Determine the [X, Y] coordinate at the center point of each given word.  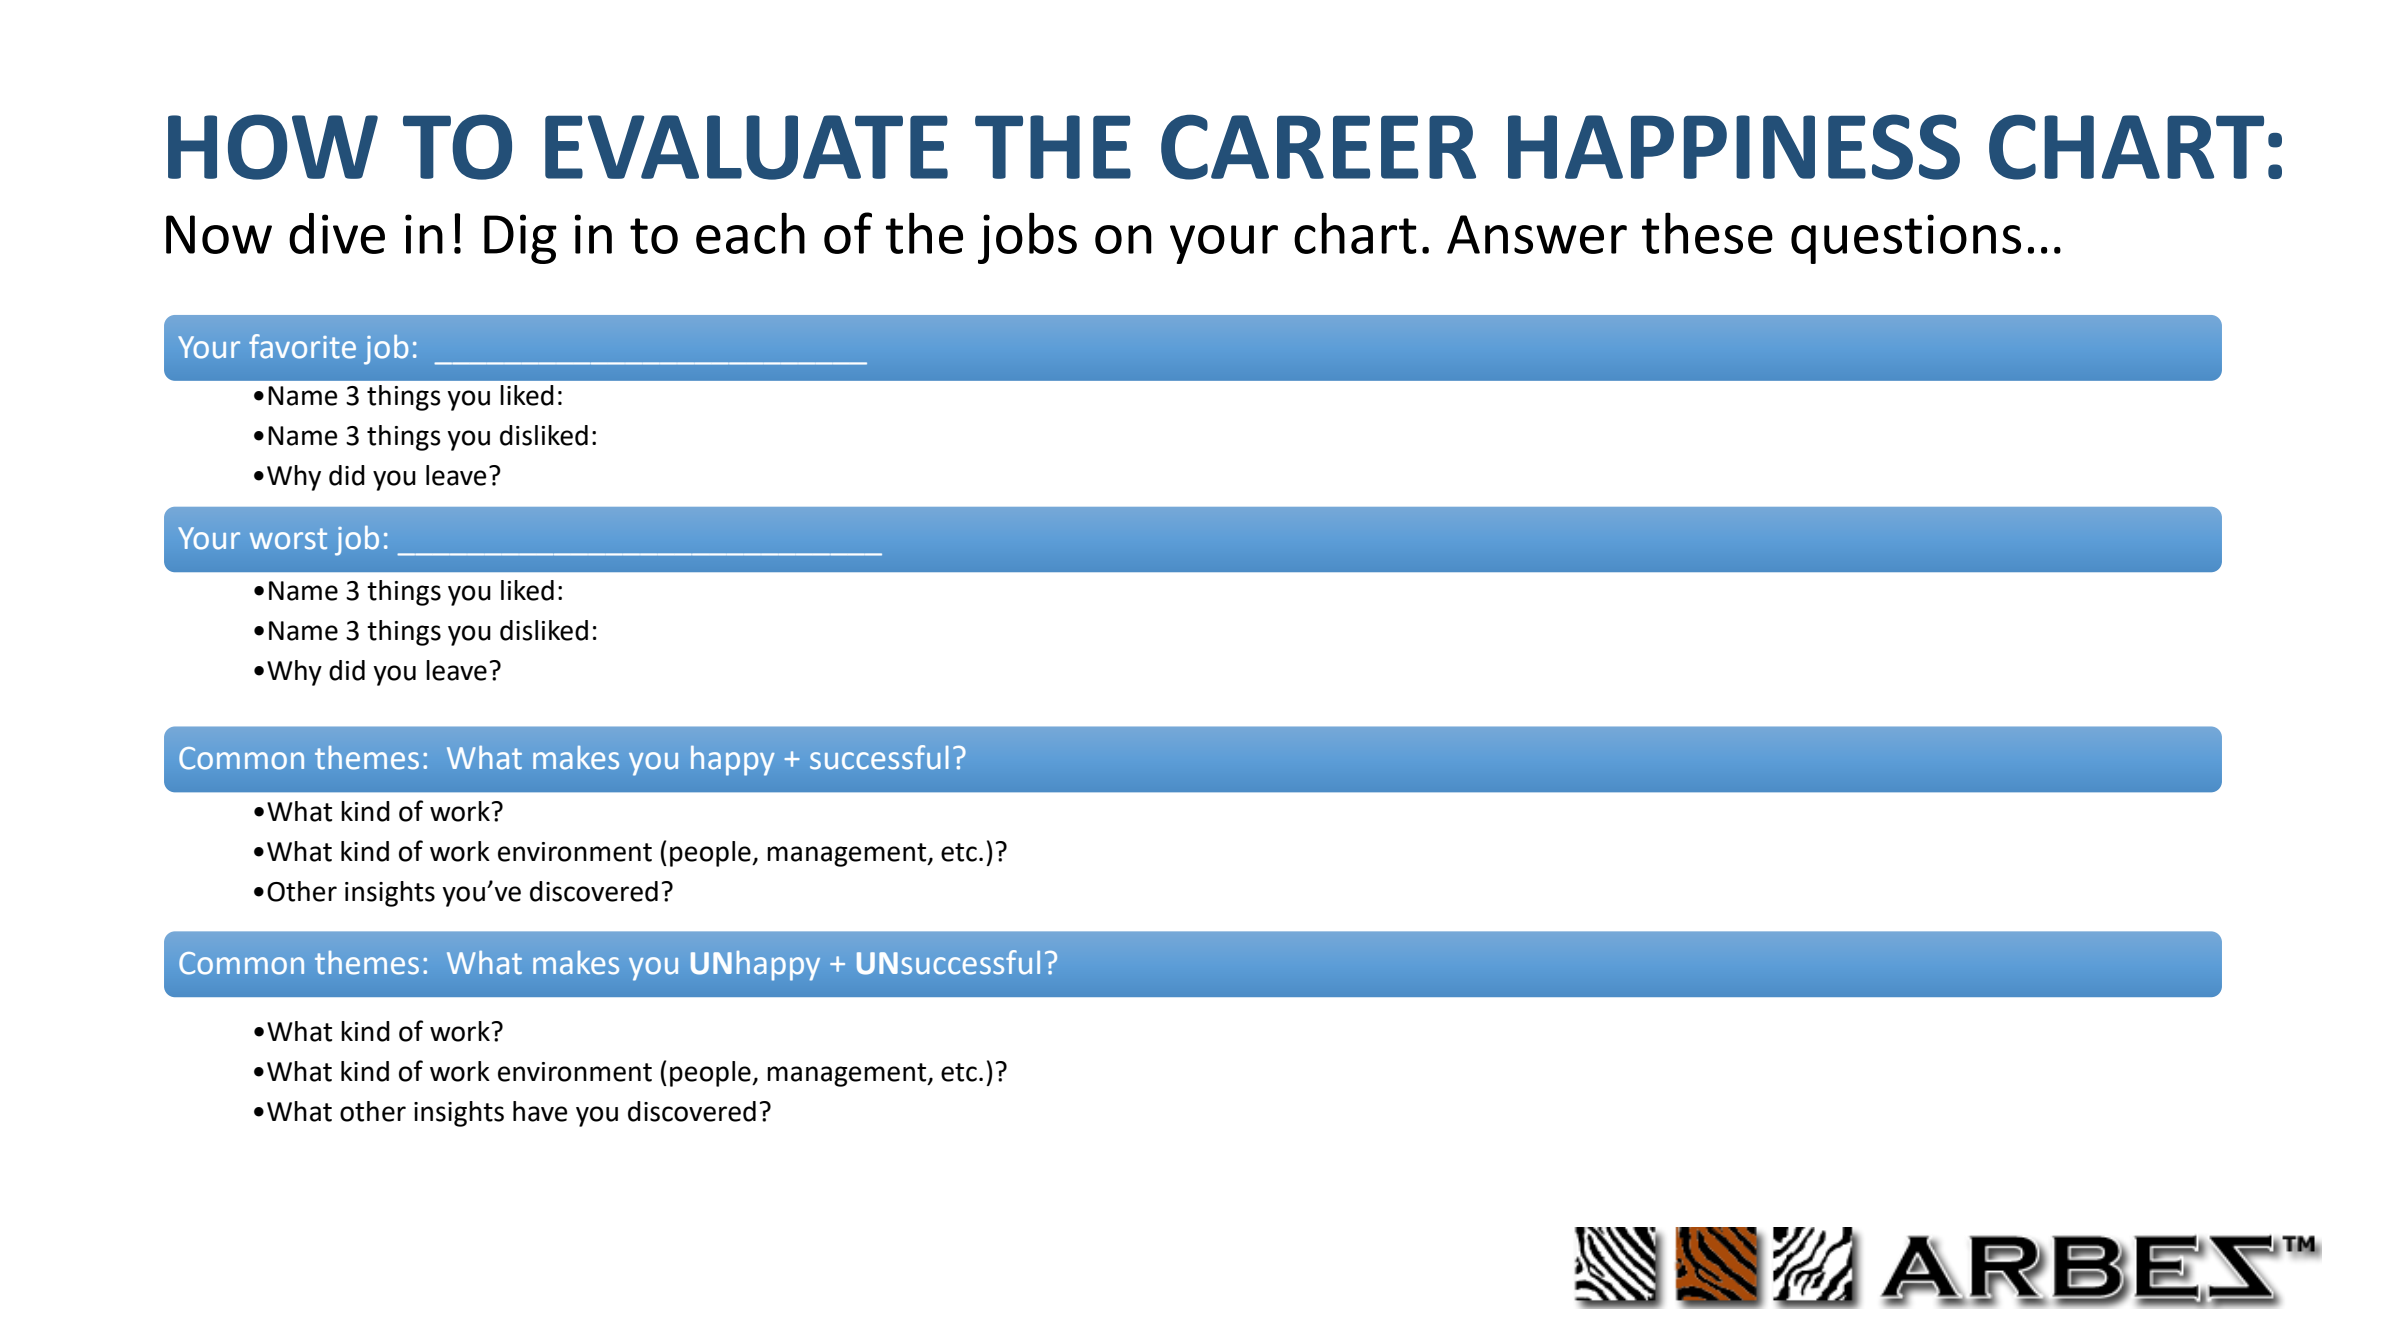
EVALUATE [746, 147]
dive [337, 233]
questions [1906, 239]
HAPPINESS [1734, 147]
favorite [302, 346]
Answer [1537, 234]
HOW [273, 147]
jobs [1027, 238]
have [540, 1111]
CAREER [1318, 147]
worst [288, 539]
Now [219, 234]
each [750, 233]
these [1707, 233]
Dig [520, 239]
